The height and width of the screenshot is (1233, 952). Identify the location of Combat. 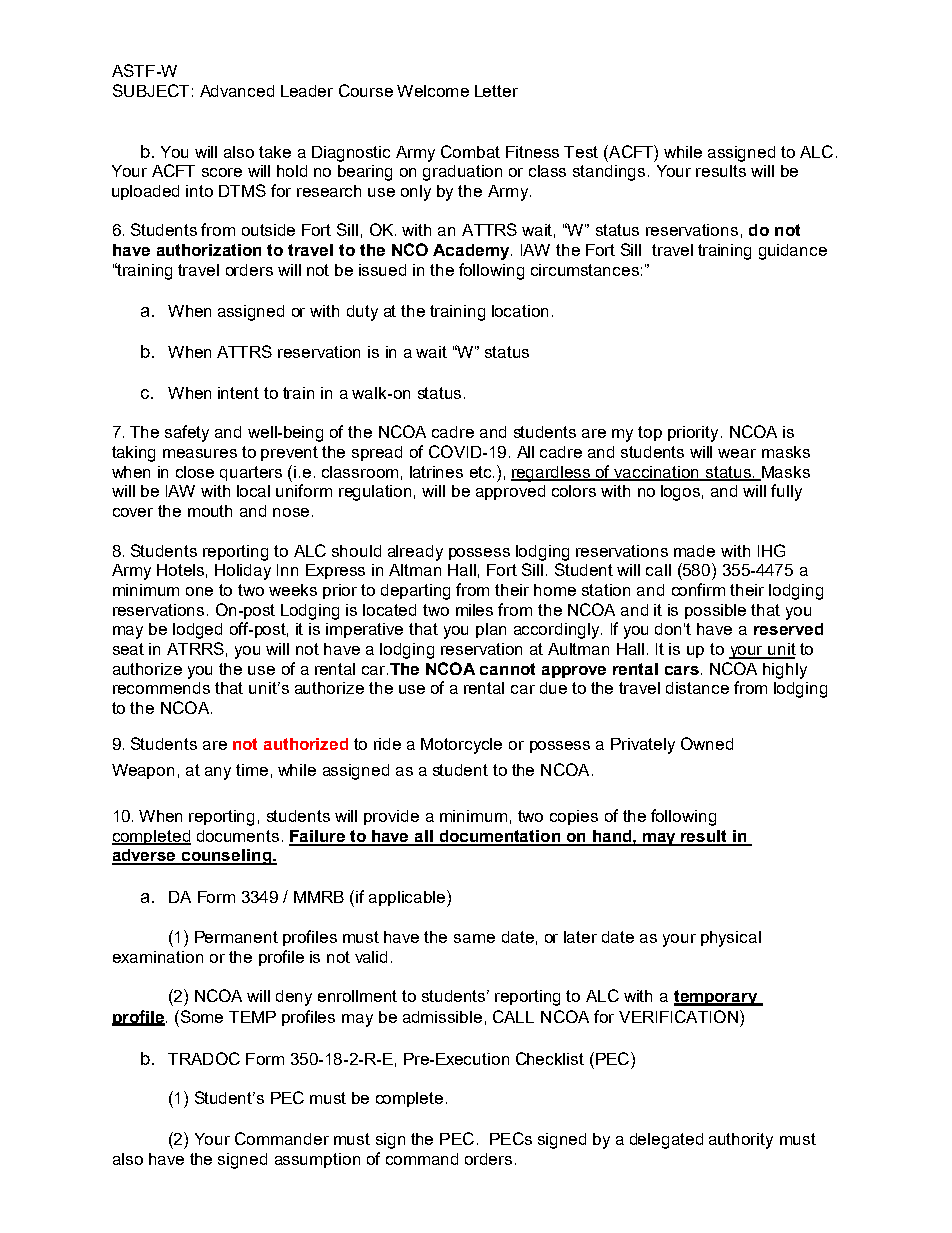
(470, 151).
